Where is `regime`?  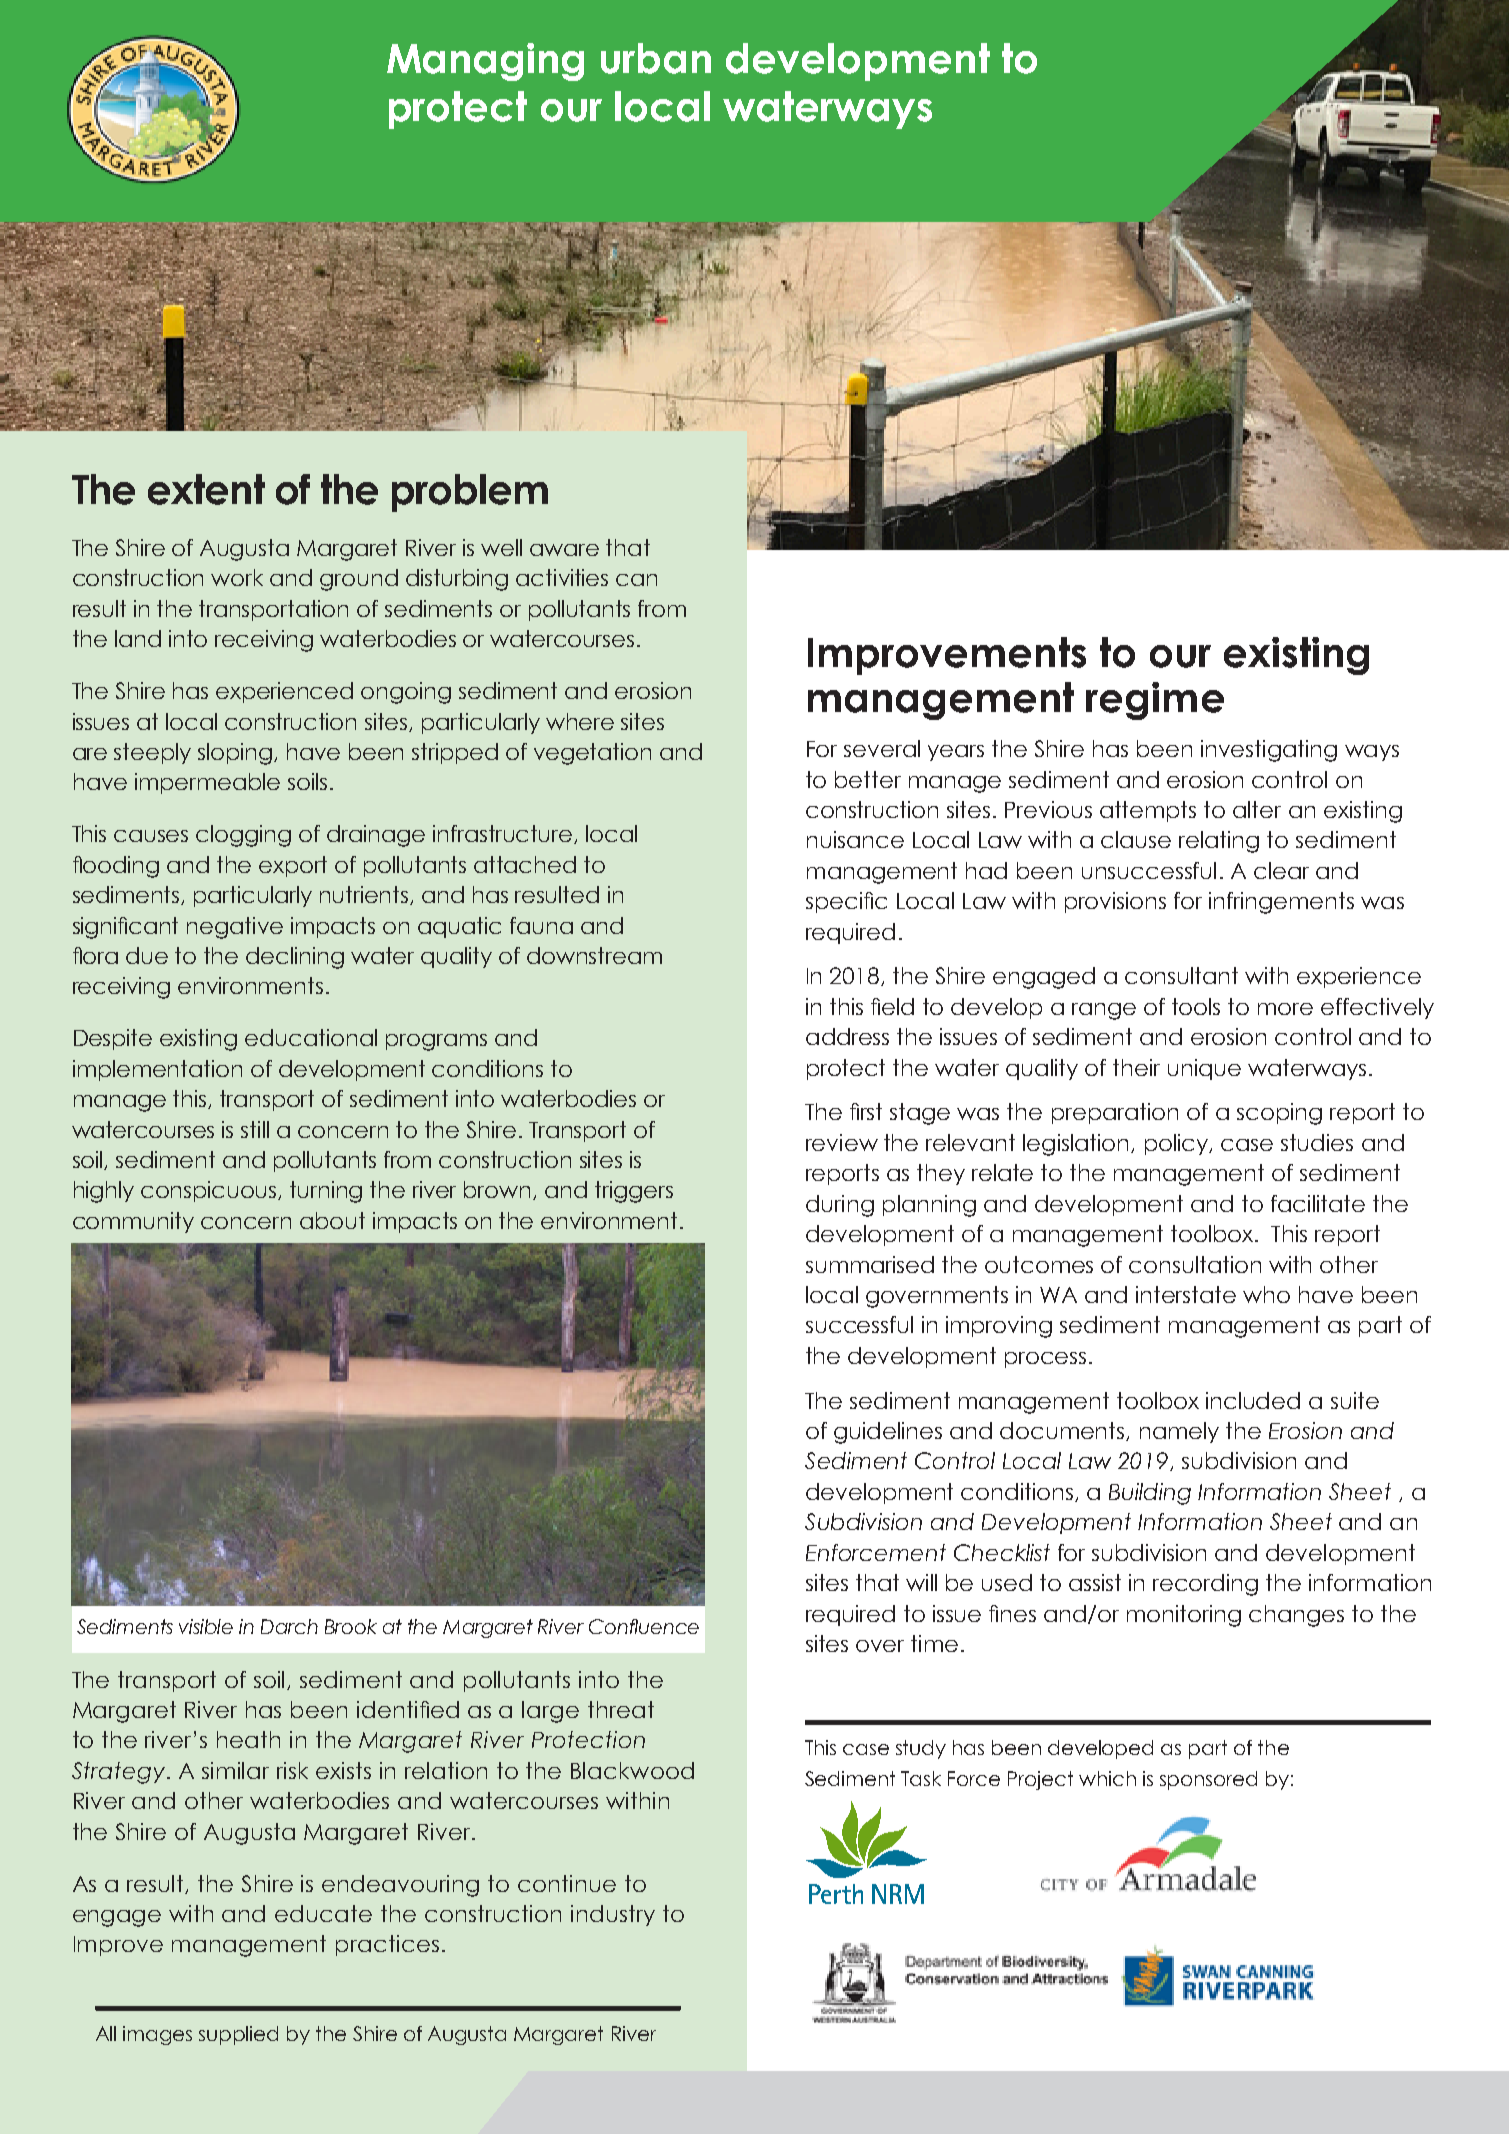
regime is located at coordinates (1155, 701).
